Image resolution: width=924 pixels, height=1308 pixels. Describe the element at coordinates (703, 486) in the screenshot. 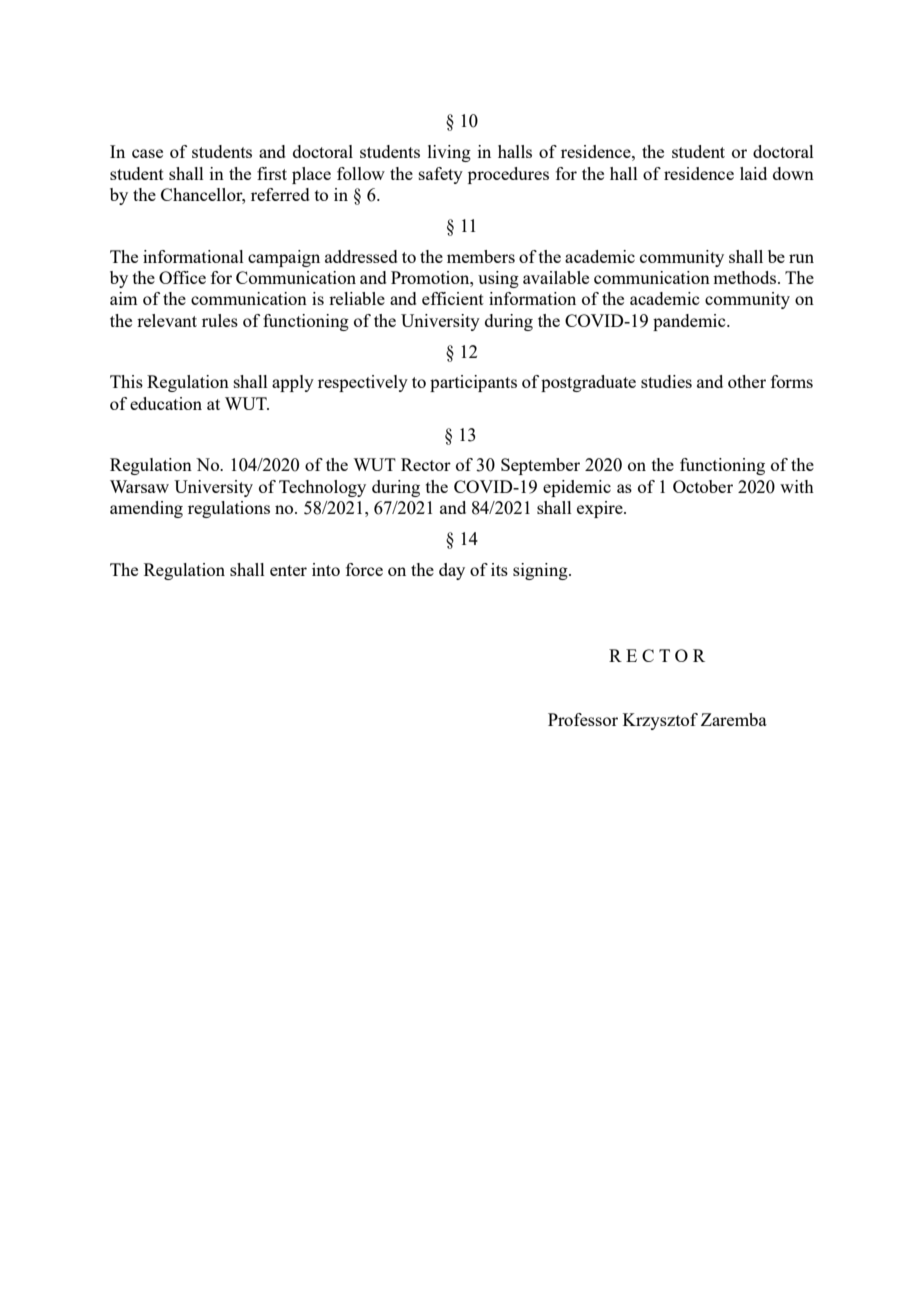

I see `October` at that location.
